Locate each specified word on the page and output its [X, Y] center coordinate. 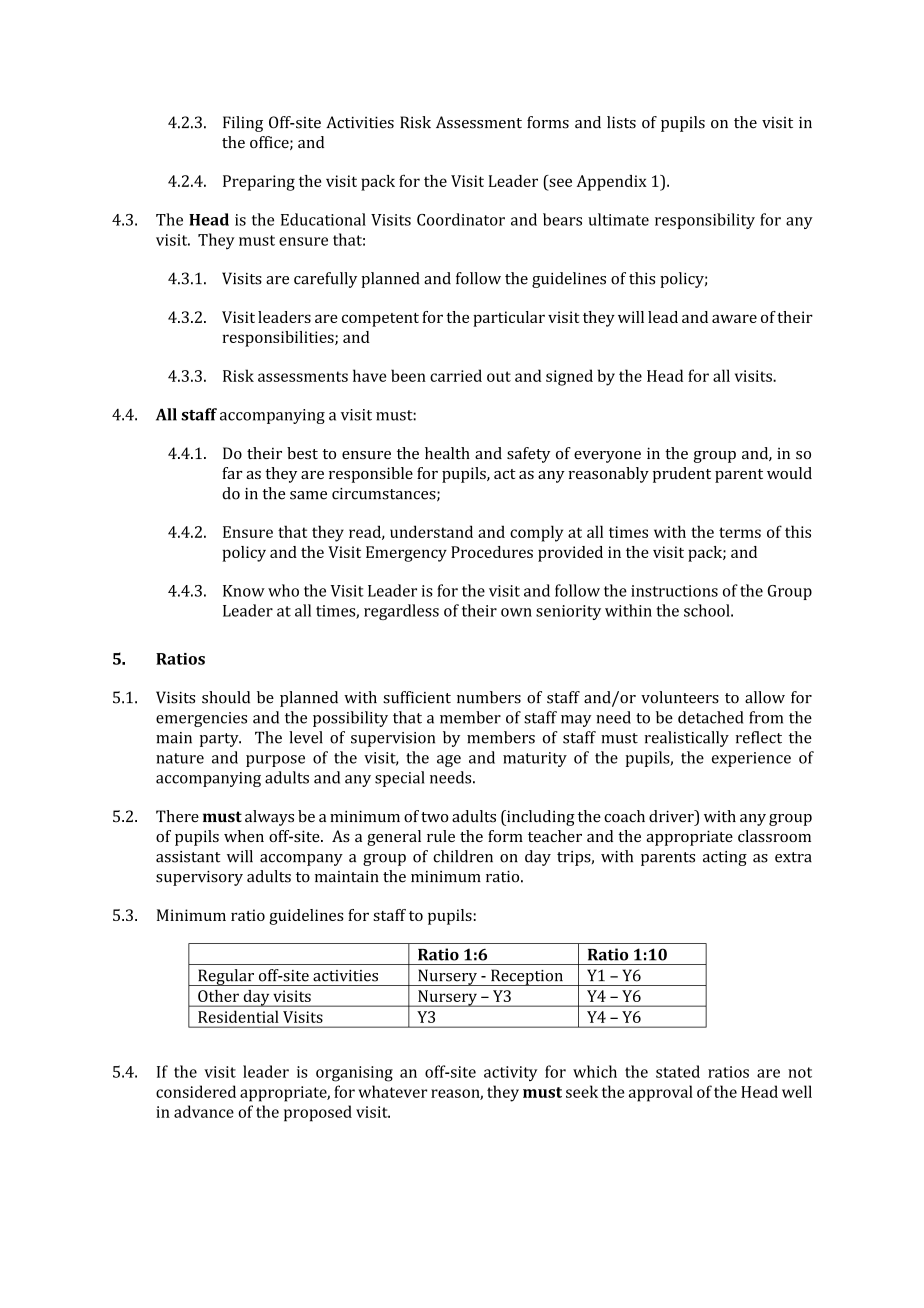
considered [196, 1091]
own [516, 612]
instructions [674, 591]
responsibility [705, 221]
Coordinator [461, 219]
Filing [243, 124]
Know [244, 591]
